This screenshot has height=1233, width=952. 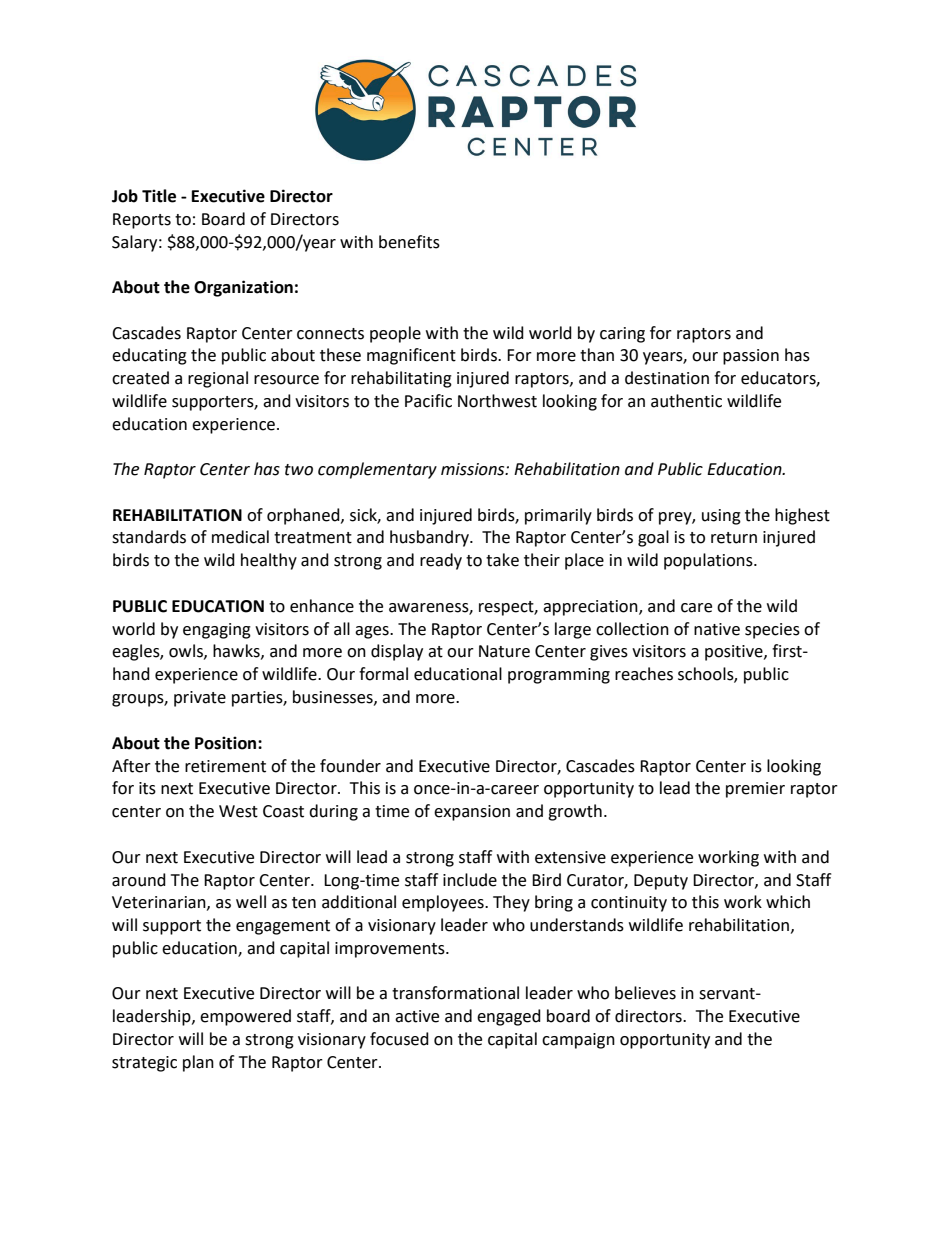 I want to click on Coast, so click(x=283, y=811).
